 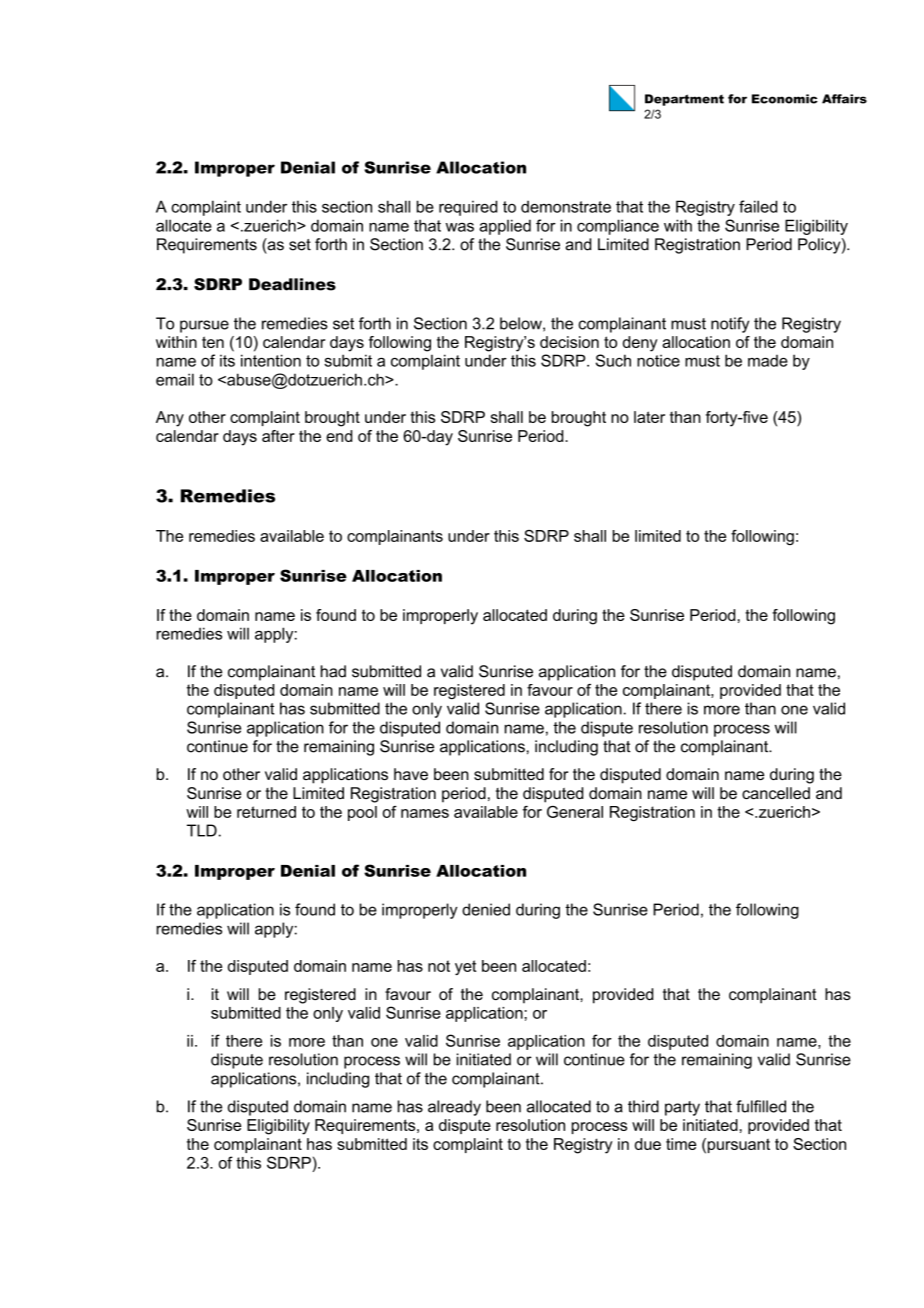 I want to click on already, so click(x=454, y=1108).
